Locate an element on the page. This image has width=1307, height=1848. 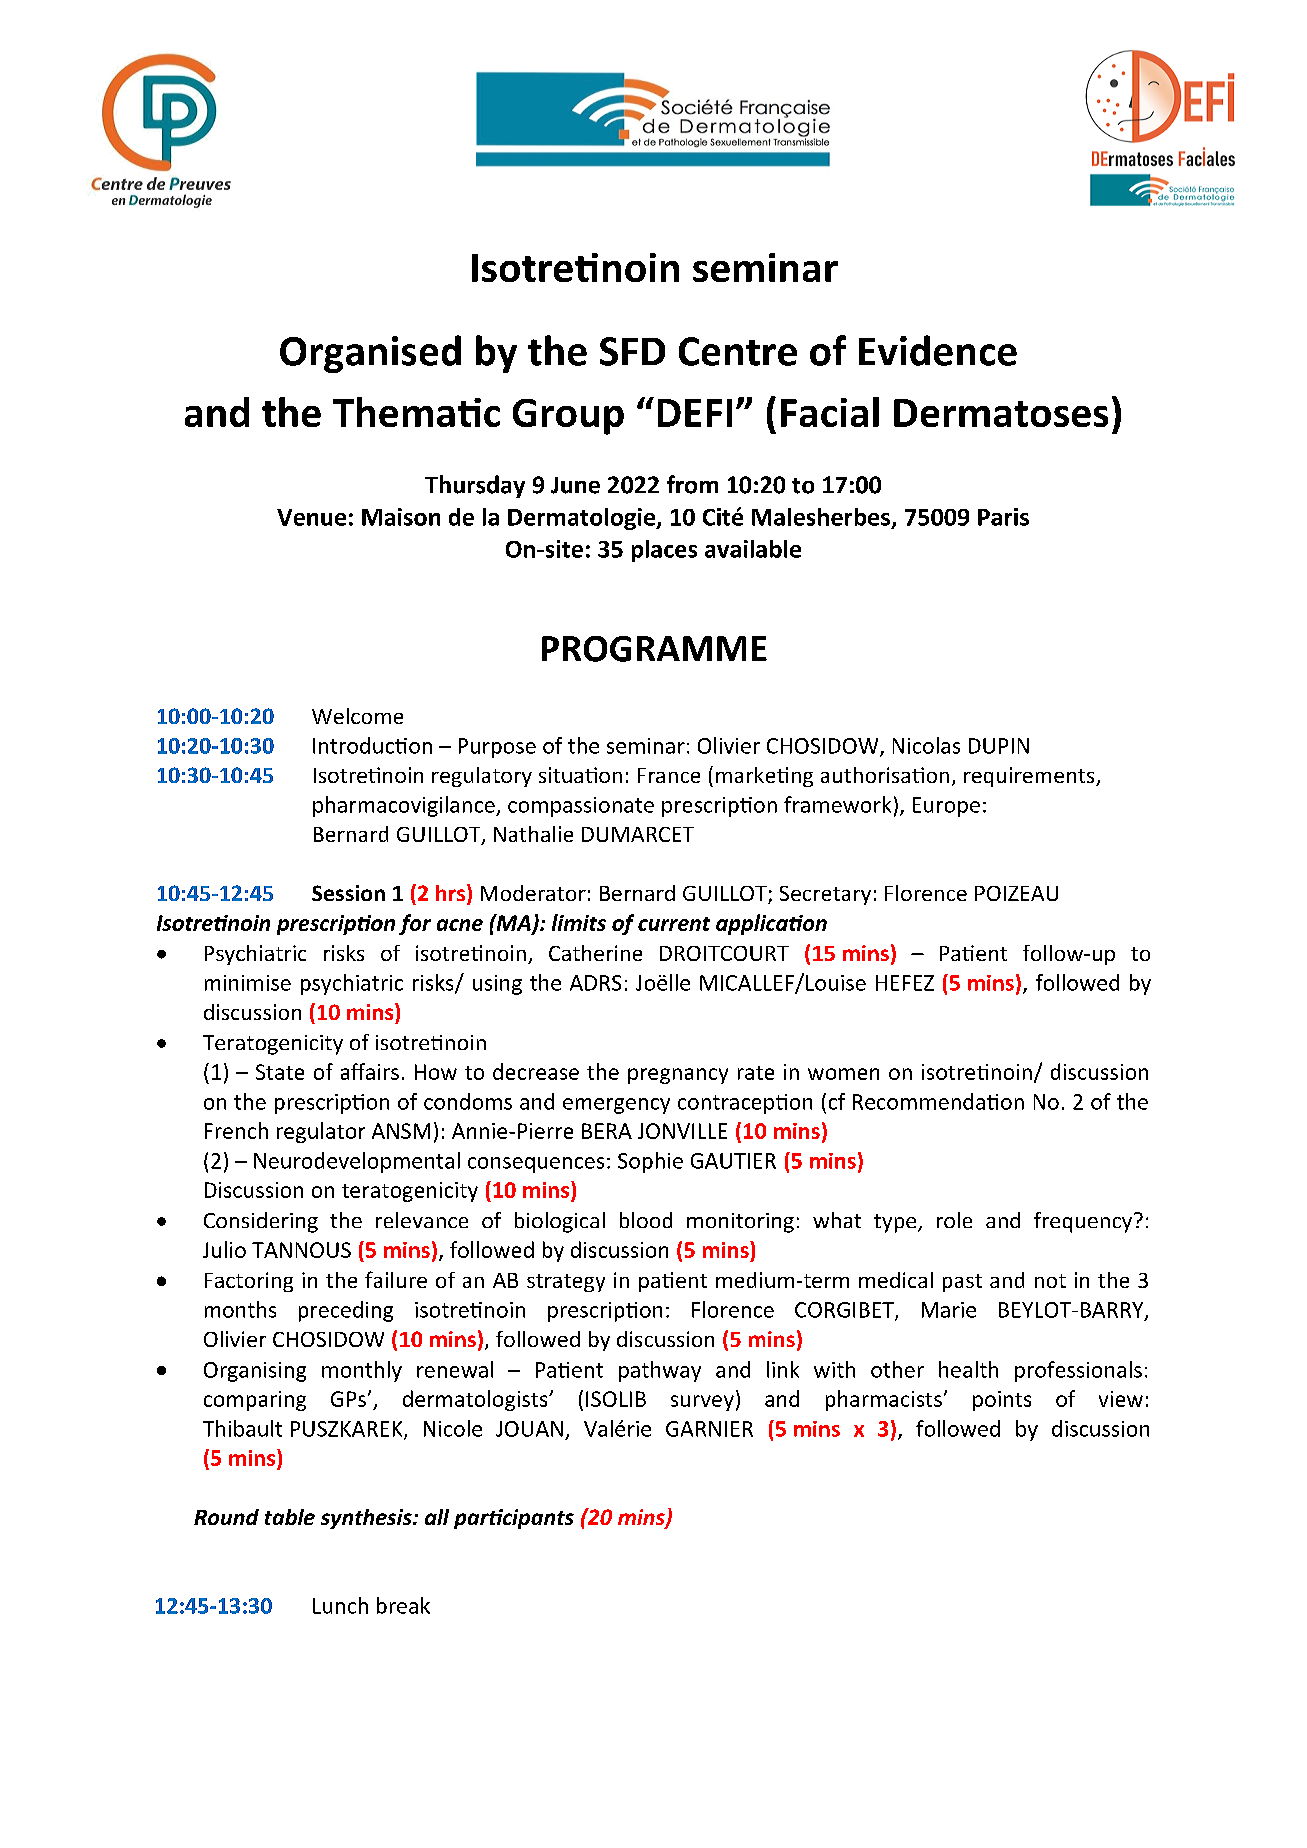
Lunch is located at coordinates (340, 1605).
